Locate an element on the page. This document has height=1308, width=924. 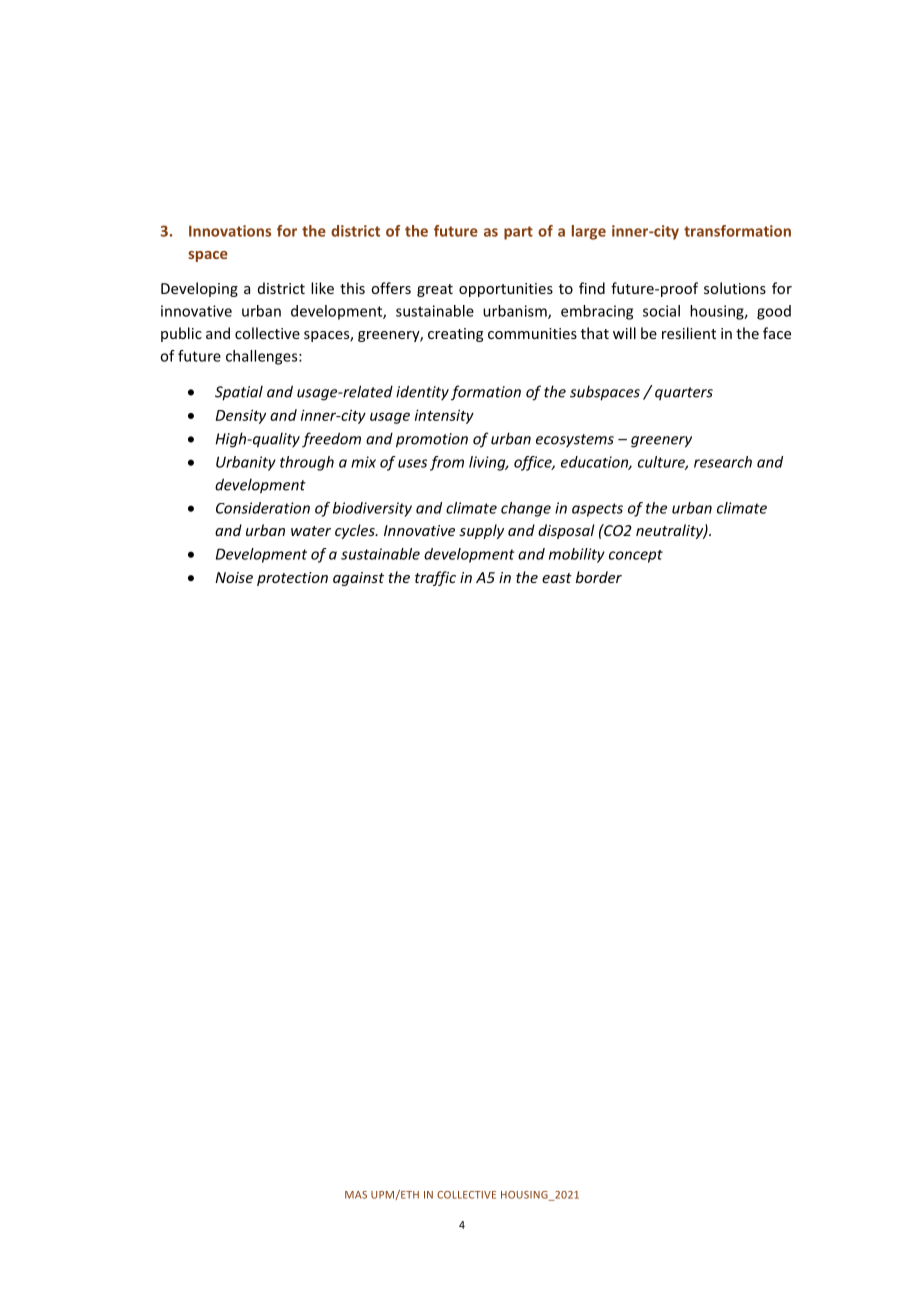
Noise is located at coordinates (234, 577).
